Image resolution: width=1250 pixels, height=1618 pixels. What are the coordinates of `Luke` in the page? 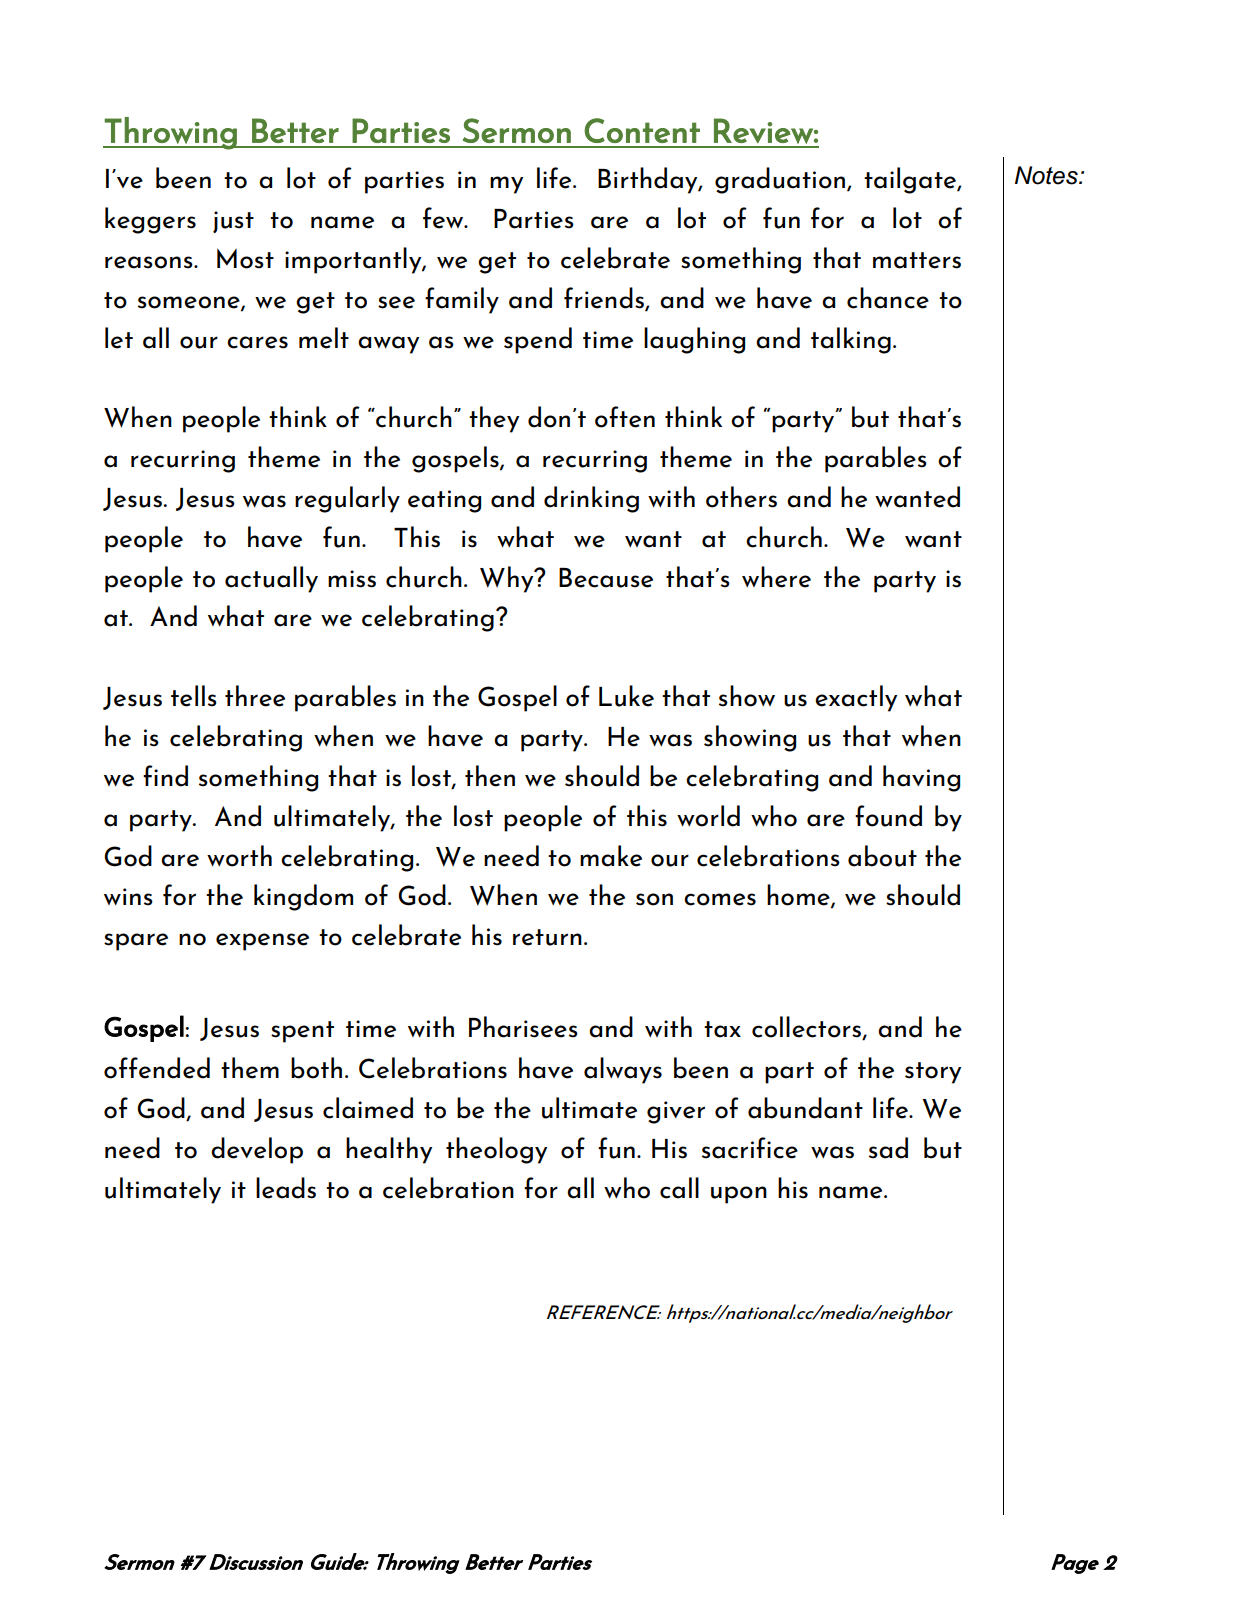 It's located at (626, 696).
